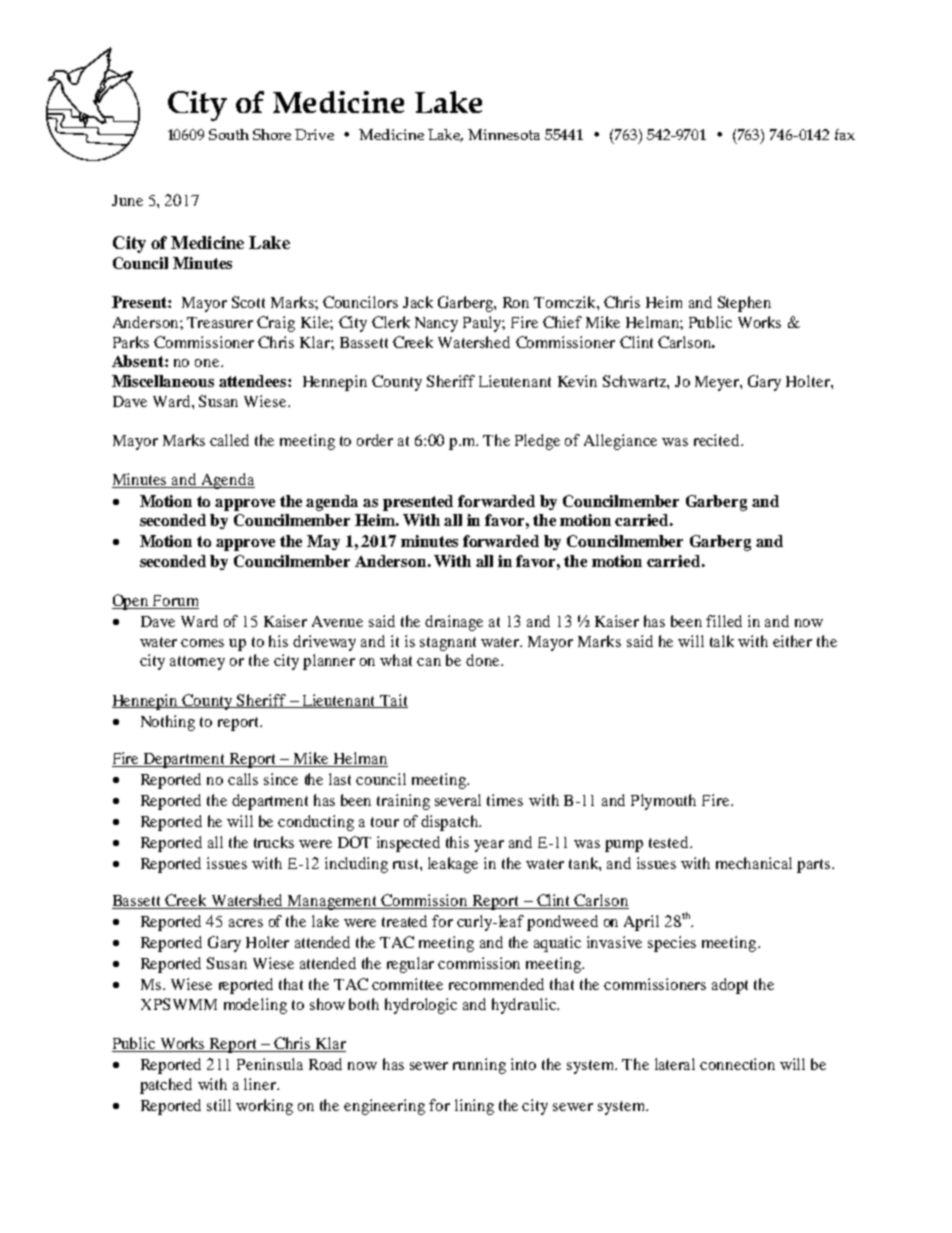  I want to click on running, so click(479, 1066).
